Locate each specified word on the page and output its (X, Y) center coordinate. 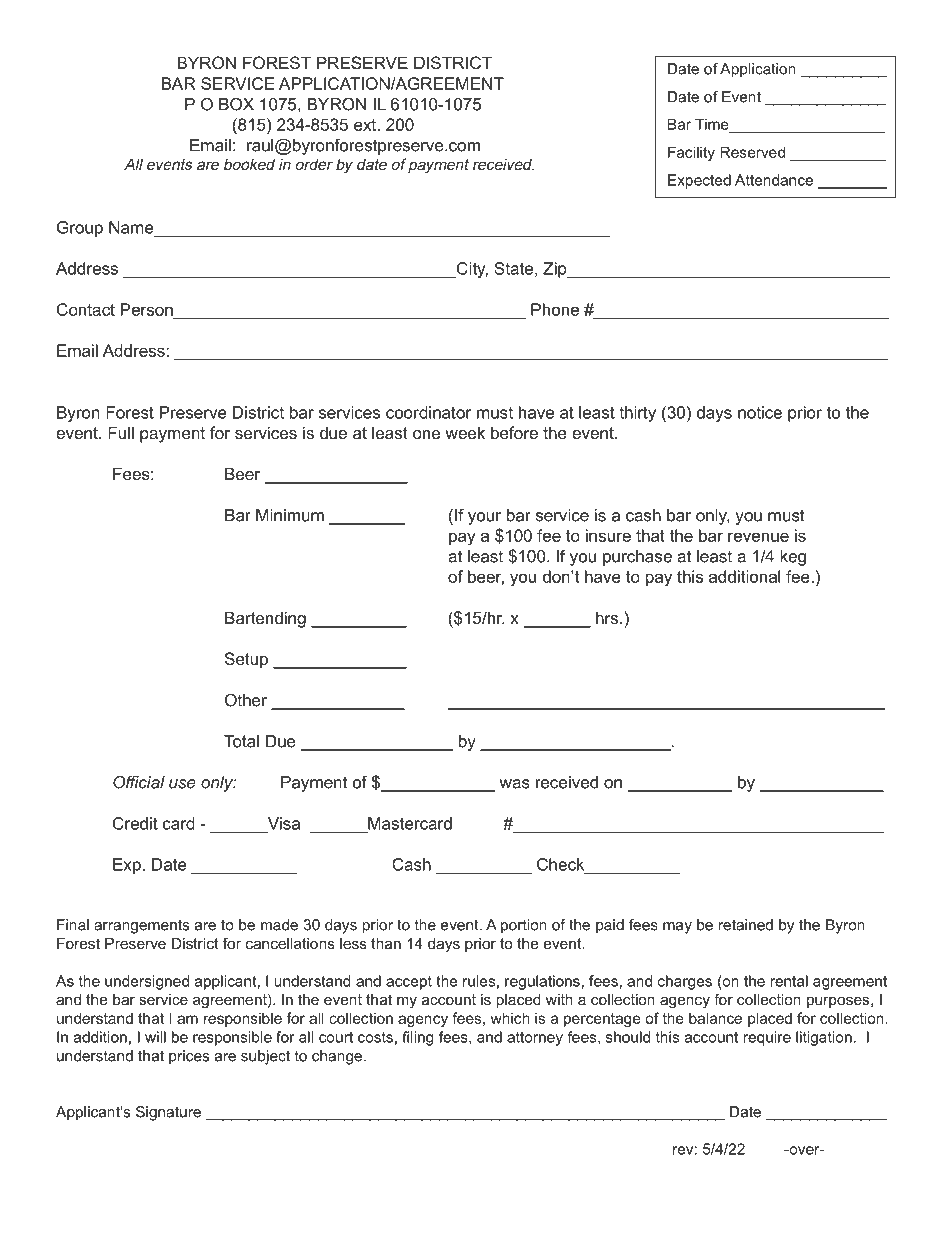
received (567, 782)
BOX (236, 104)
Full (121, 432)
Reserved (752, 152)
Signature (168, 1113)
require (767, 1038)
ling (422, 1038)
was (514, 784)
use (182, 784)
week (465, 432)
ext (365, 125)
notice (760, 412)
